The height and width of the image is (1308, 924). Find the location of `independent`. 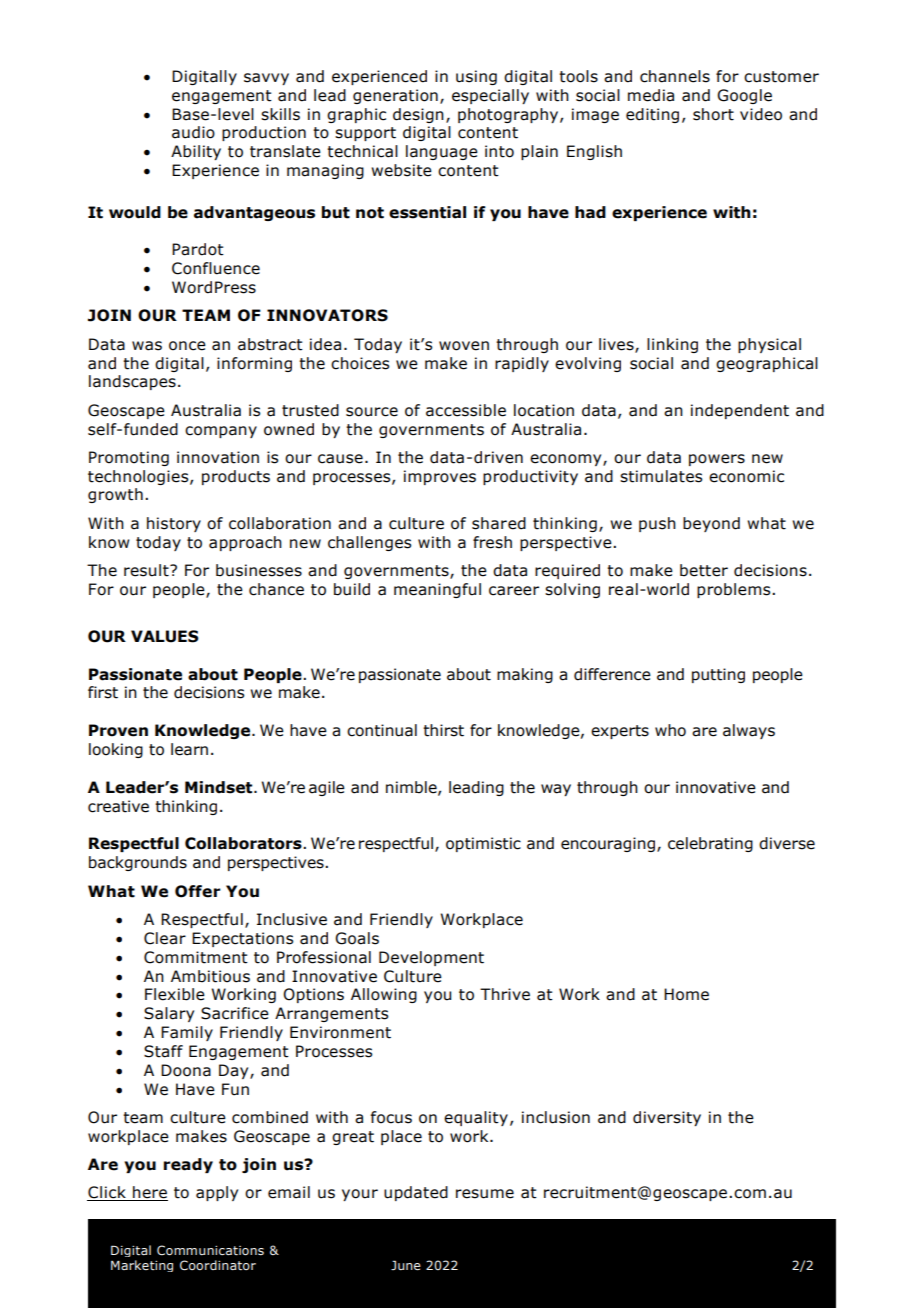

independent is located at coordinates (740, 411).
